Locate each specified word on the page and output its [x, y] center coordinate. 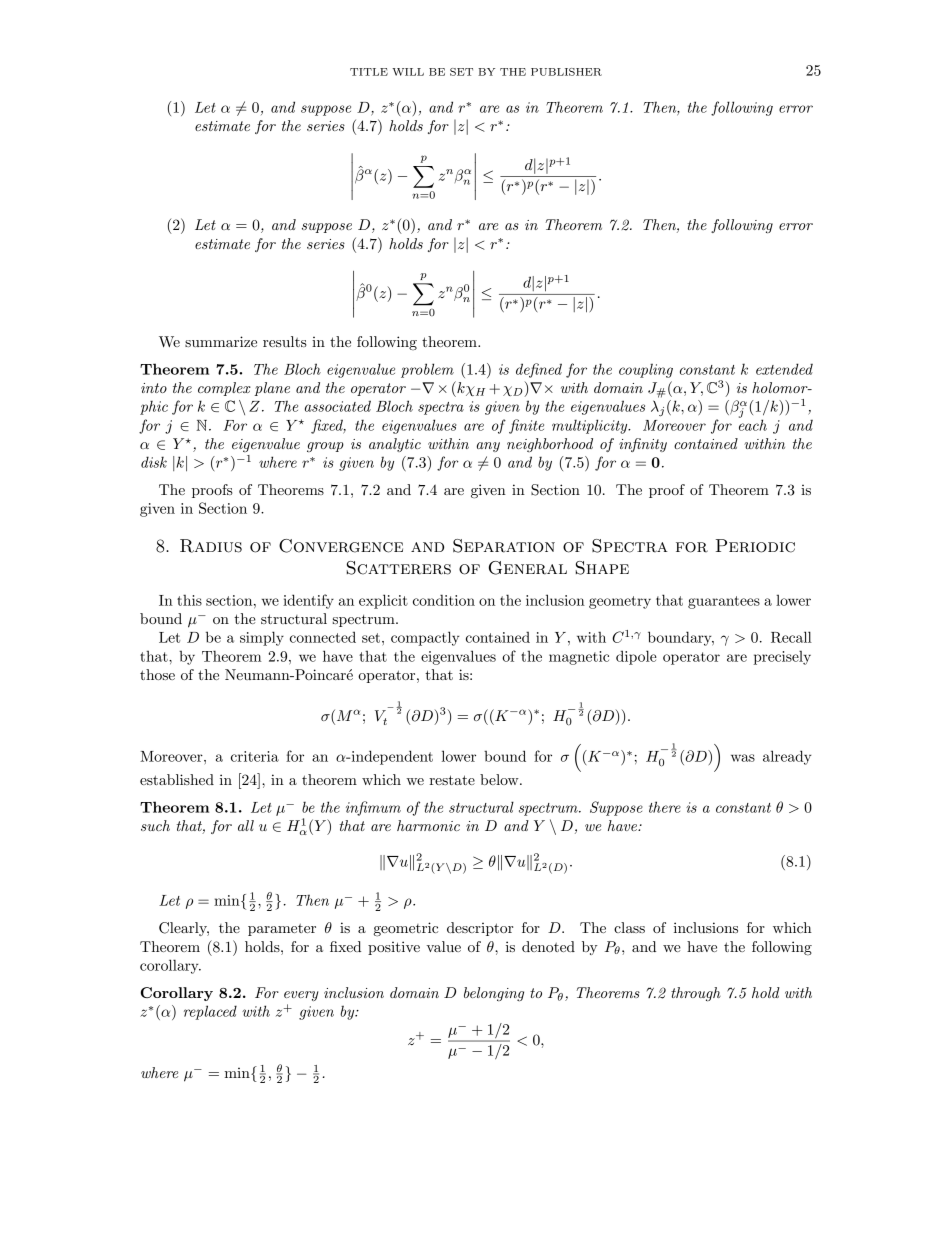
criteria [255, 756]
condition [444, 600]
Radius [211, 546]
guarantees [724, 602]
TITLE [369, 72]
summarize [221, 341]
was [743, 758]
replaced [210, 1012]
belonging [494, 994]
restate [452, 780]
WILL [408, 72]
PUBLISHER [566, 72]
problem [427, 370]
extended [784, 369]
